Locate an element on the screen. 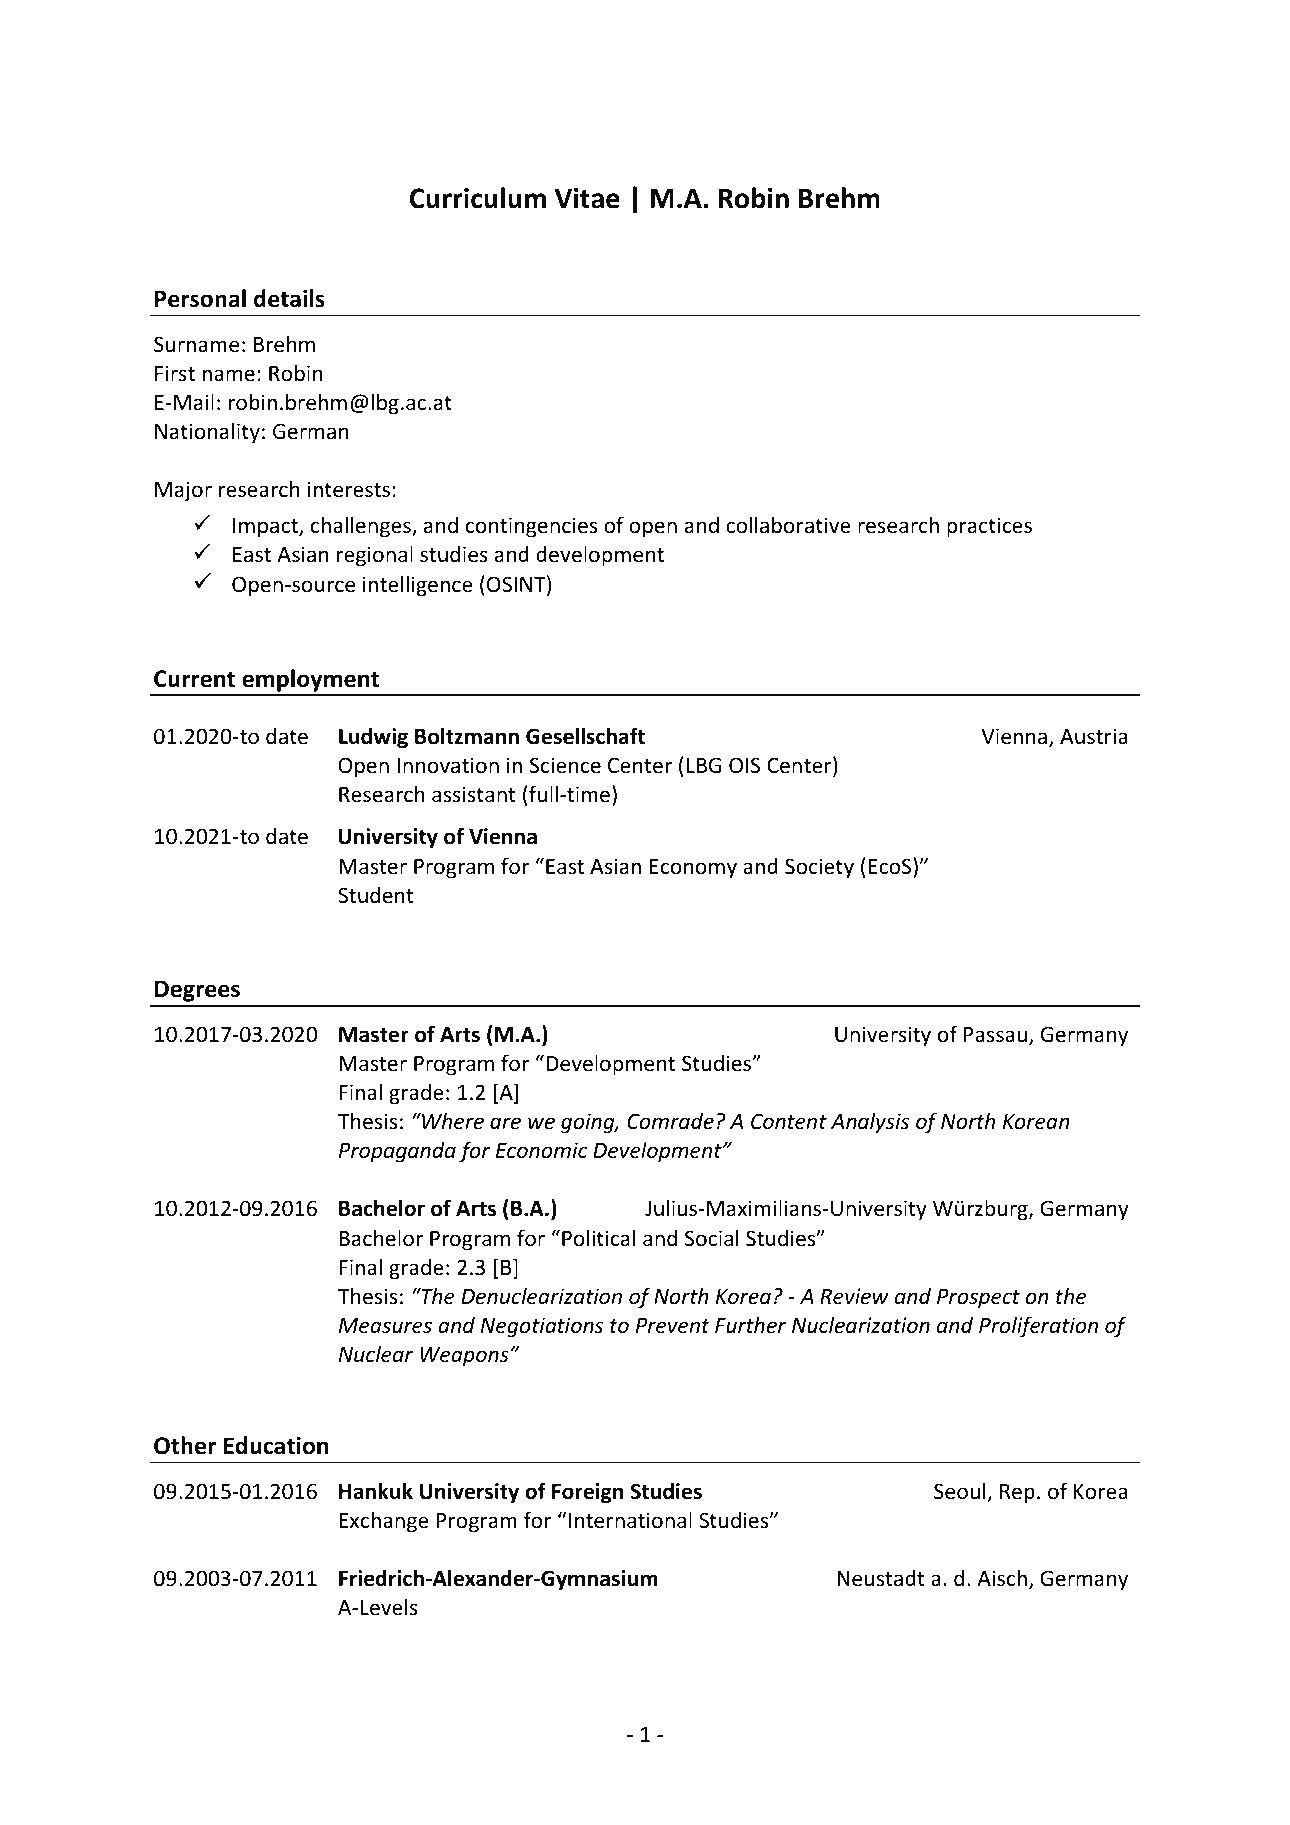  collaborative is located at coordinates (788, 525).
